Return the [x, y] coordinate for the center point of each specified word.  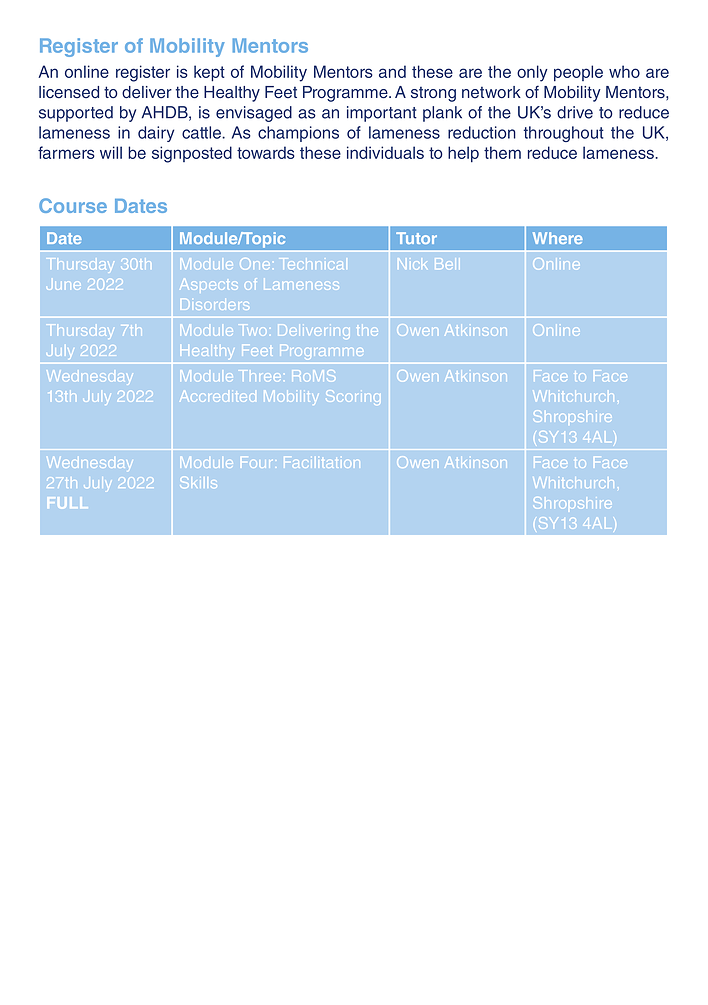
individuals [385, 152]
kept [209, 73]
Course [73, 205]
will [111, 152]
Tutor [416, 238]
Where [558, 238]
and [392, 71]
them [502, 152]
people [578, 73]
